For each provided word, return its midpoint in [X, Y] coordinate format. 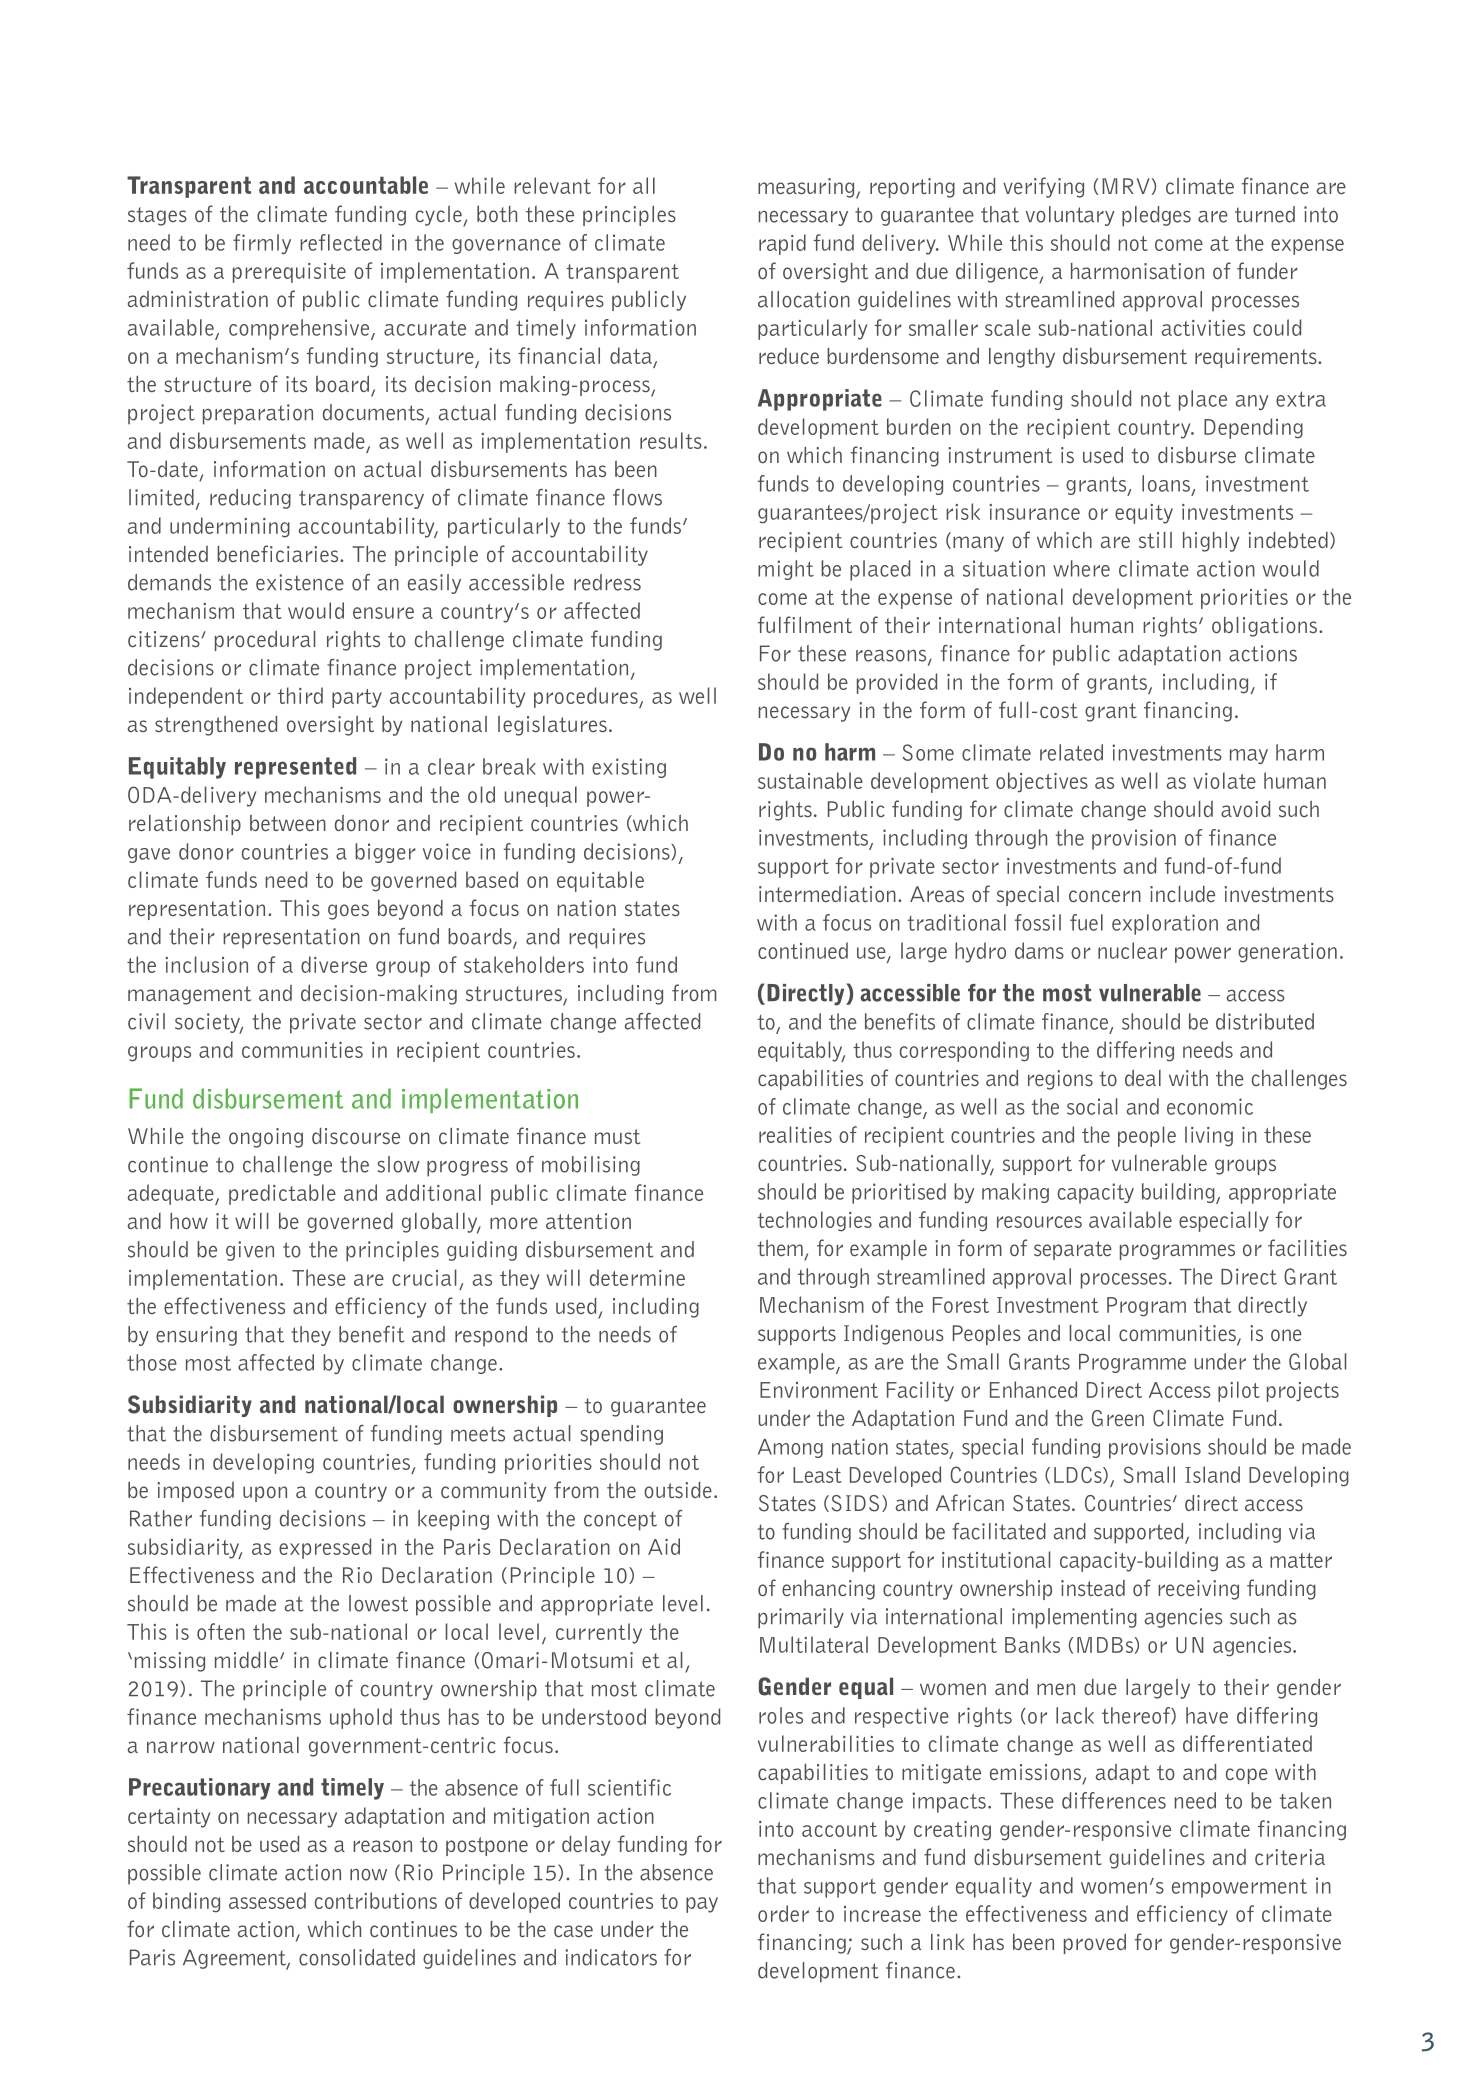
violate [1224, 780]
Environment [819, 1390]
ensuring [196, 1336]
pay [702, 1905]
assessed [267, 1900]
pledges [1156, 216]
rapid [782, 244]
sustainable [810, 780]
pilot [1239, 1391]
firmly [262, 244]
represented [295, 768]
